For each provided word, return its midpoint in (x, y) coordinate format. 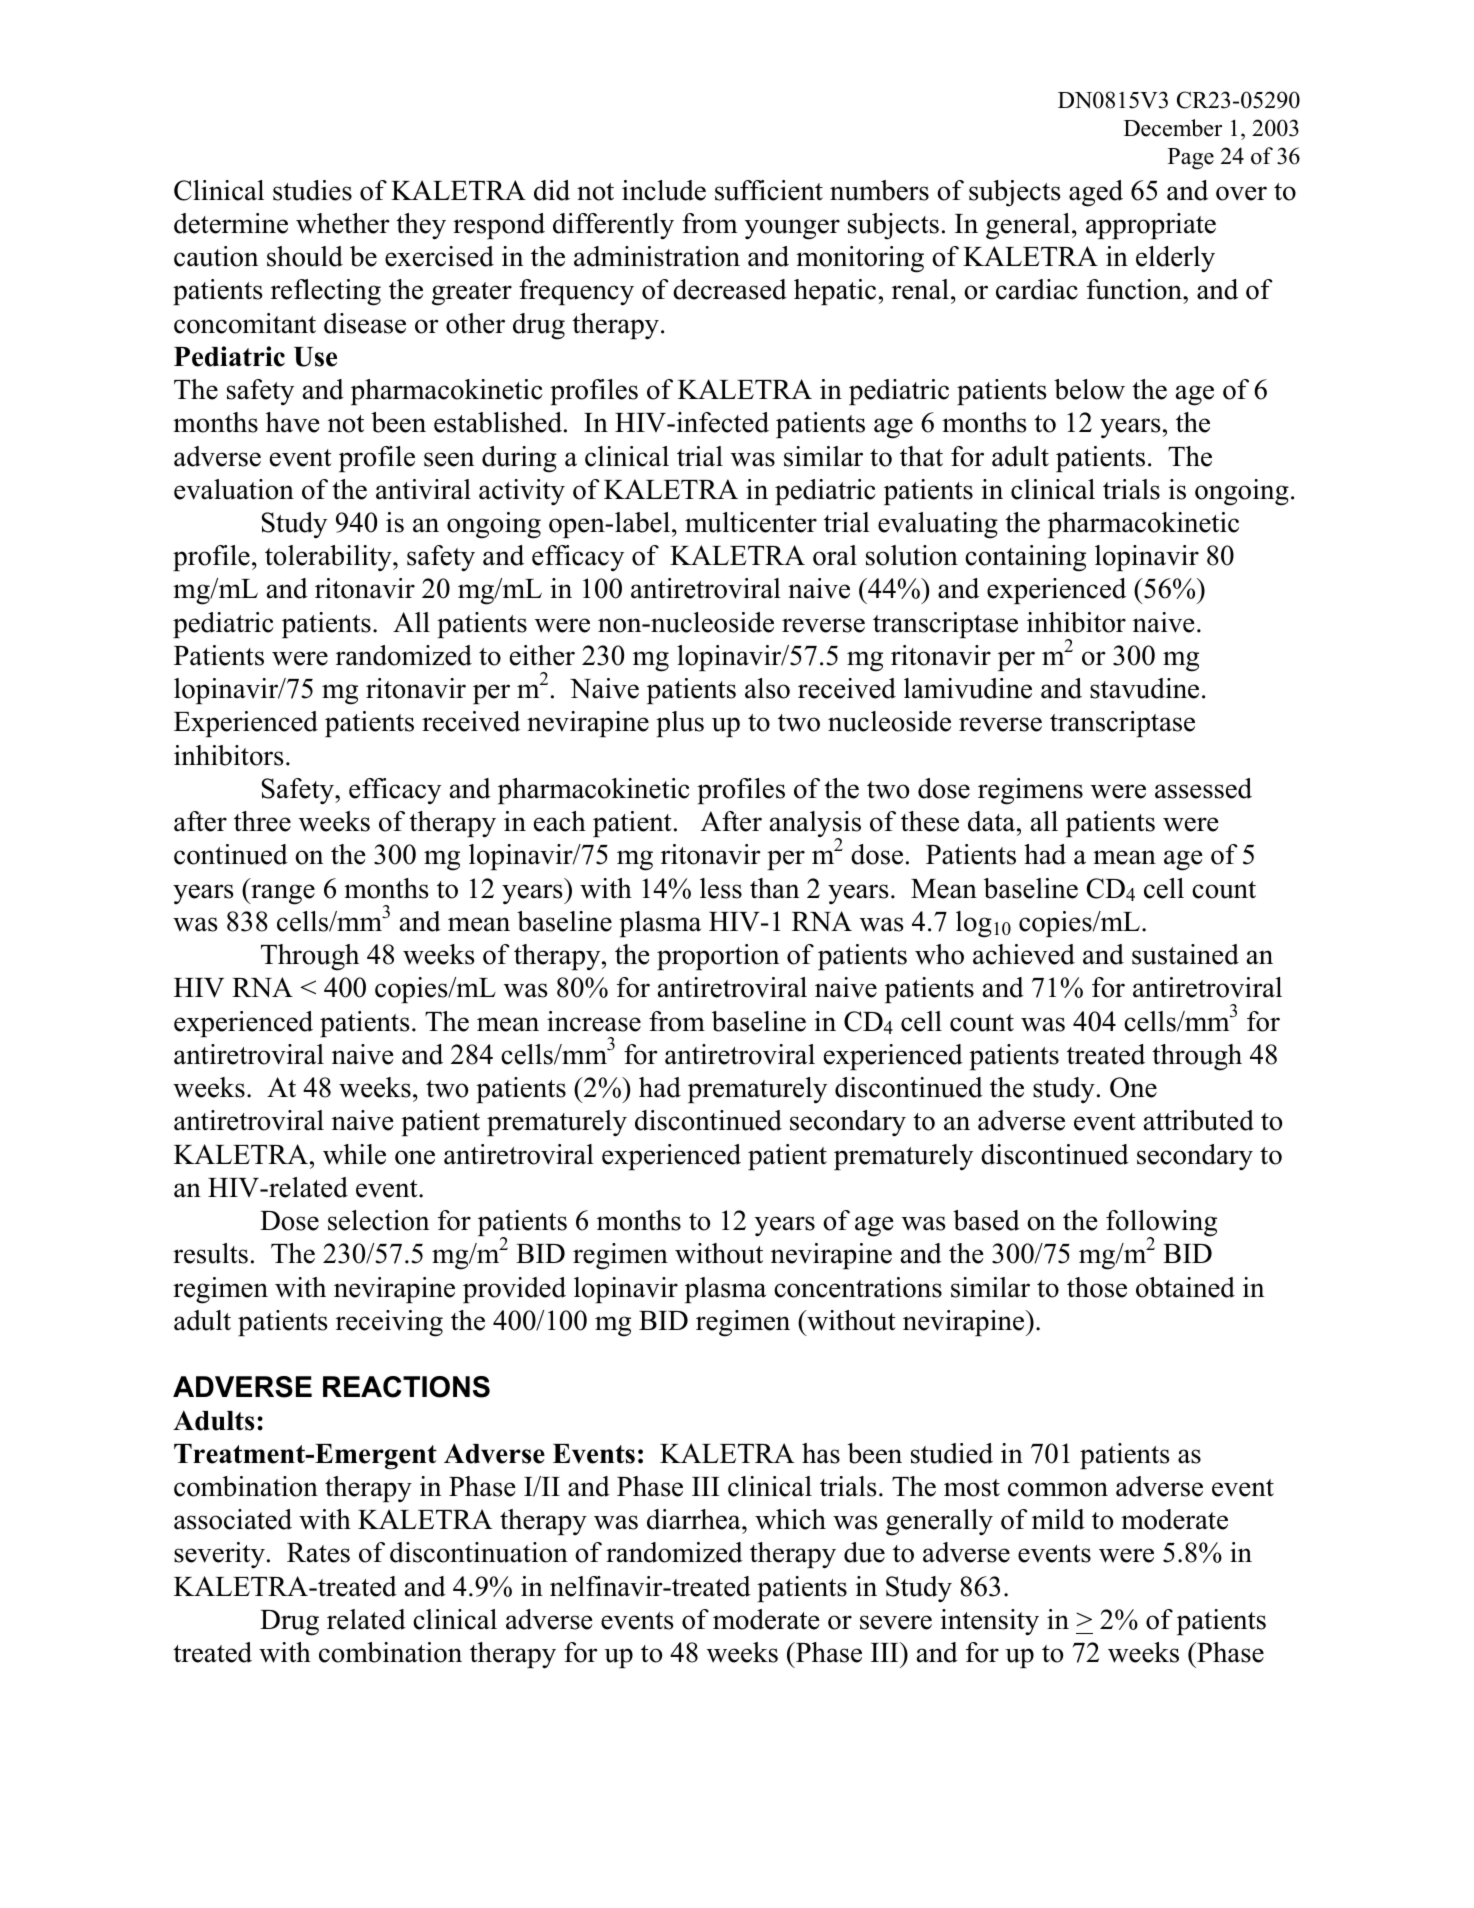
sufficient (769, 190)
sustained (1185, 954)
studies (312, 190)
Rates (318, 1553)
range (282, 894)
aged (1096, 193)
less (721, 888)
